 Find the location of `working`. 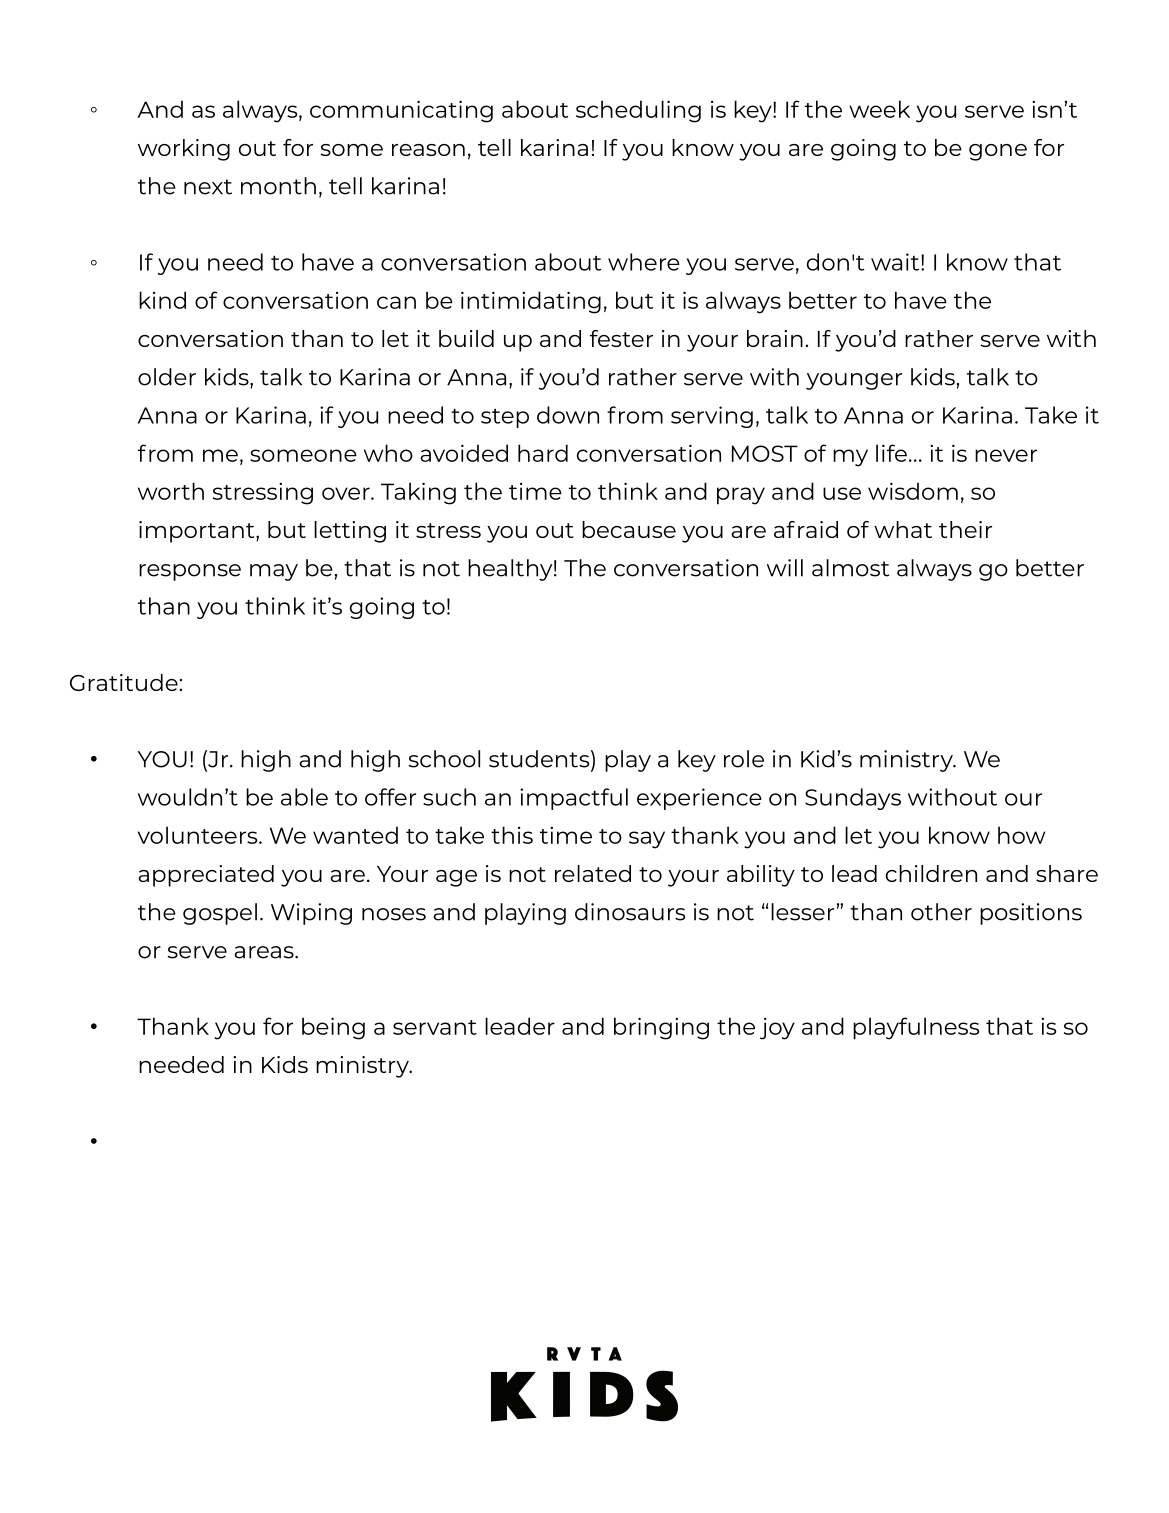

working is located at coordinates (184, 150).
